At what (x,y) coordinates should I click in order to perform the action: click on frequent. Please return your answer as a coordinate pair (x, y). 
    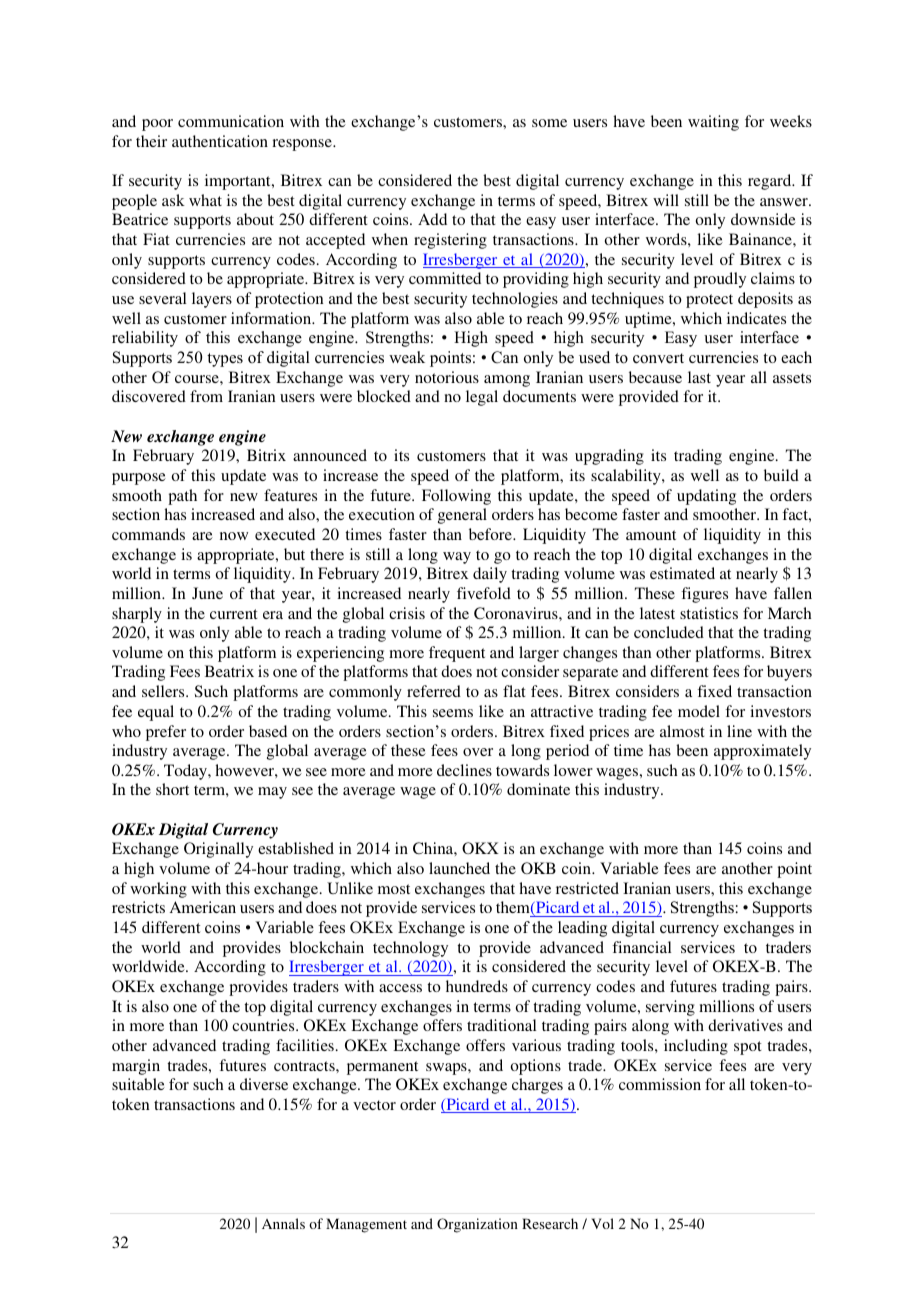
    Looking at the image, I should click on (457, 654).
